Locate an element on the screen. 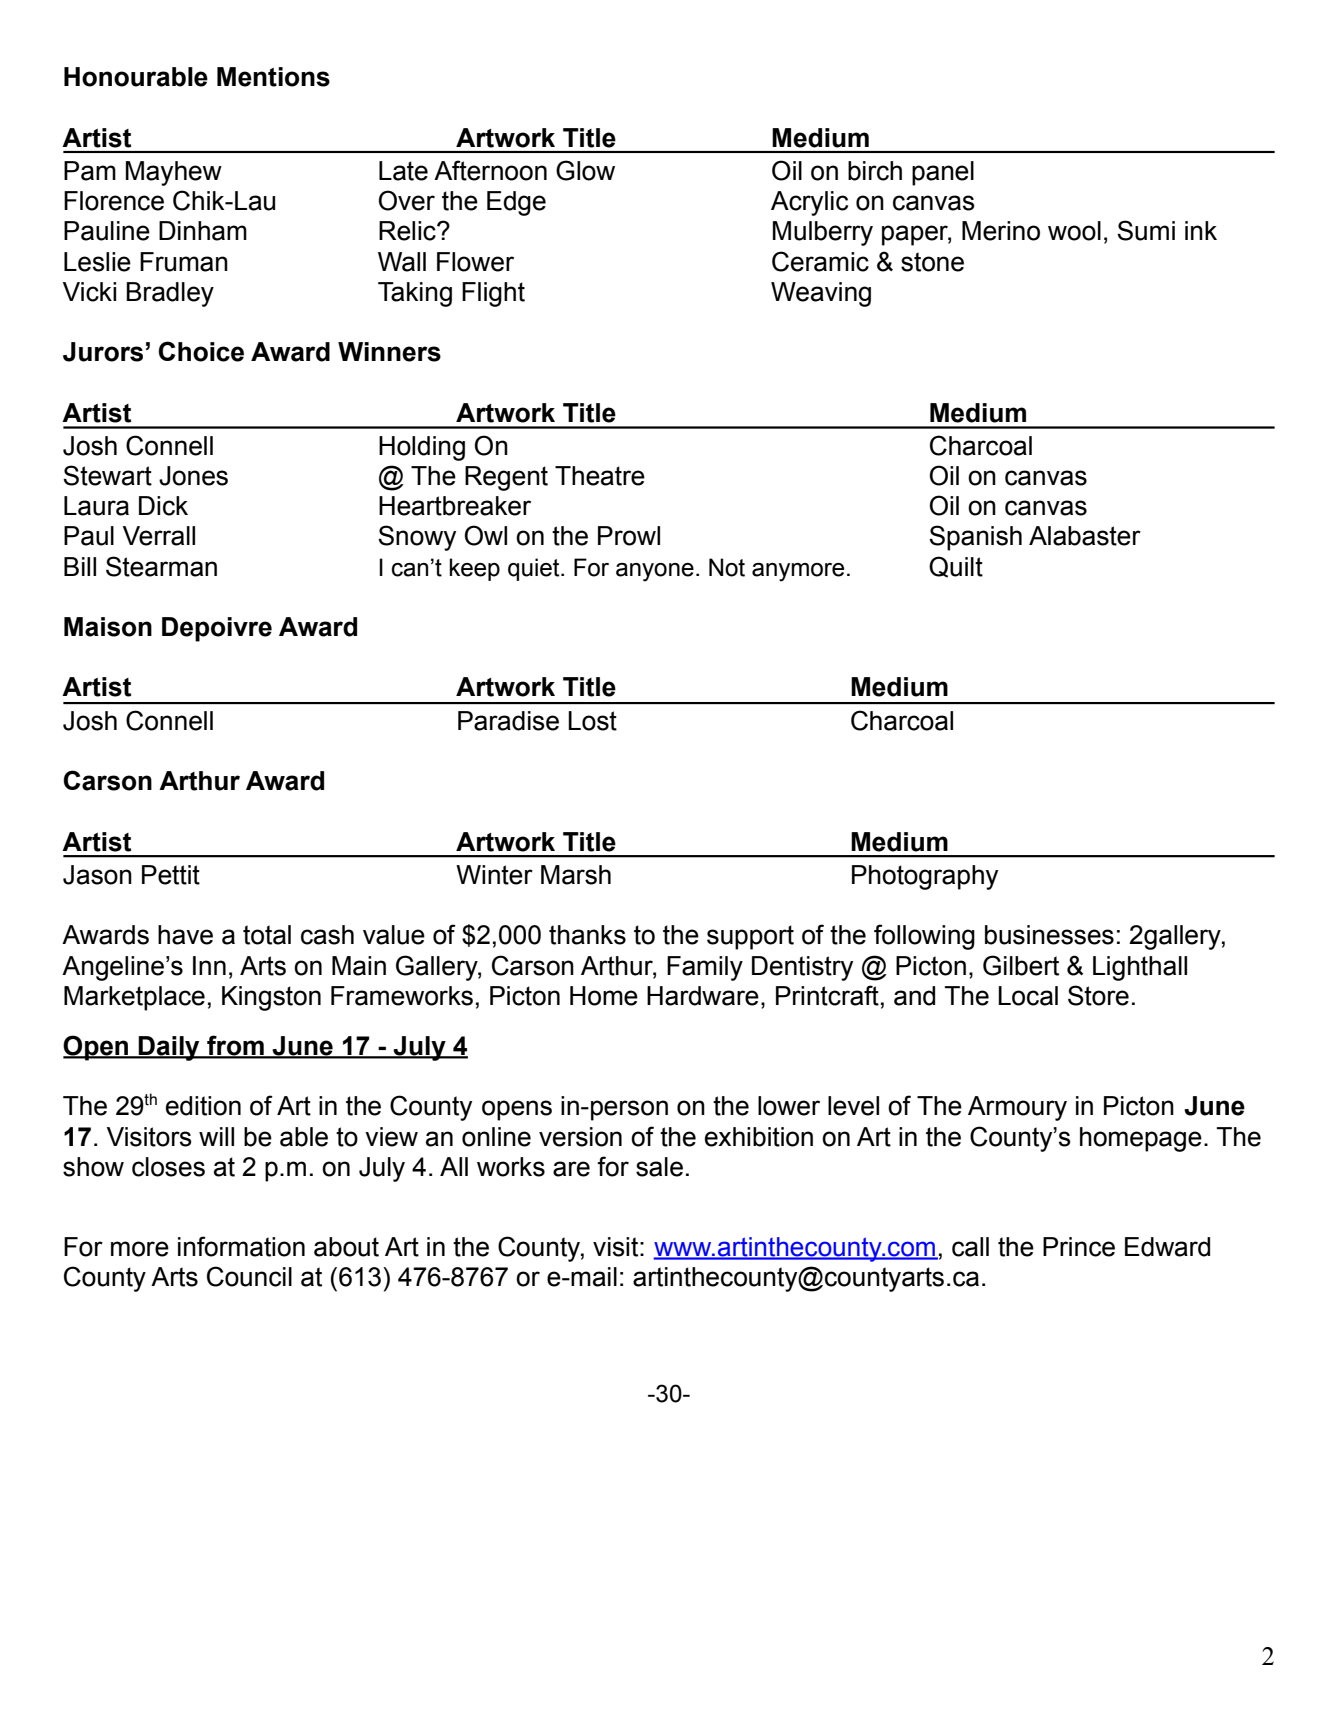 Image resolution: width=1338 pixels, height=1732 pixels. Glow is located at coordinates (585, 170).
